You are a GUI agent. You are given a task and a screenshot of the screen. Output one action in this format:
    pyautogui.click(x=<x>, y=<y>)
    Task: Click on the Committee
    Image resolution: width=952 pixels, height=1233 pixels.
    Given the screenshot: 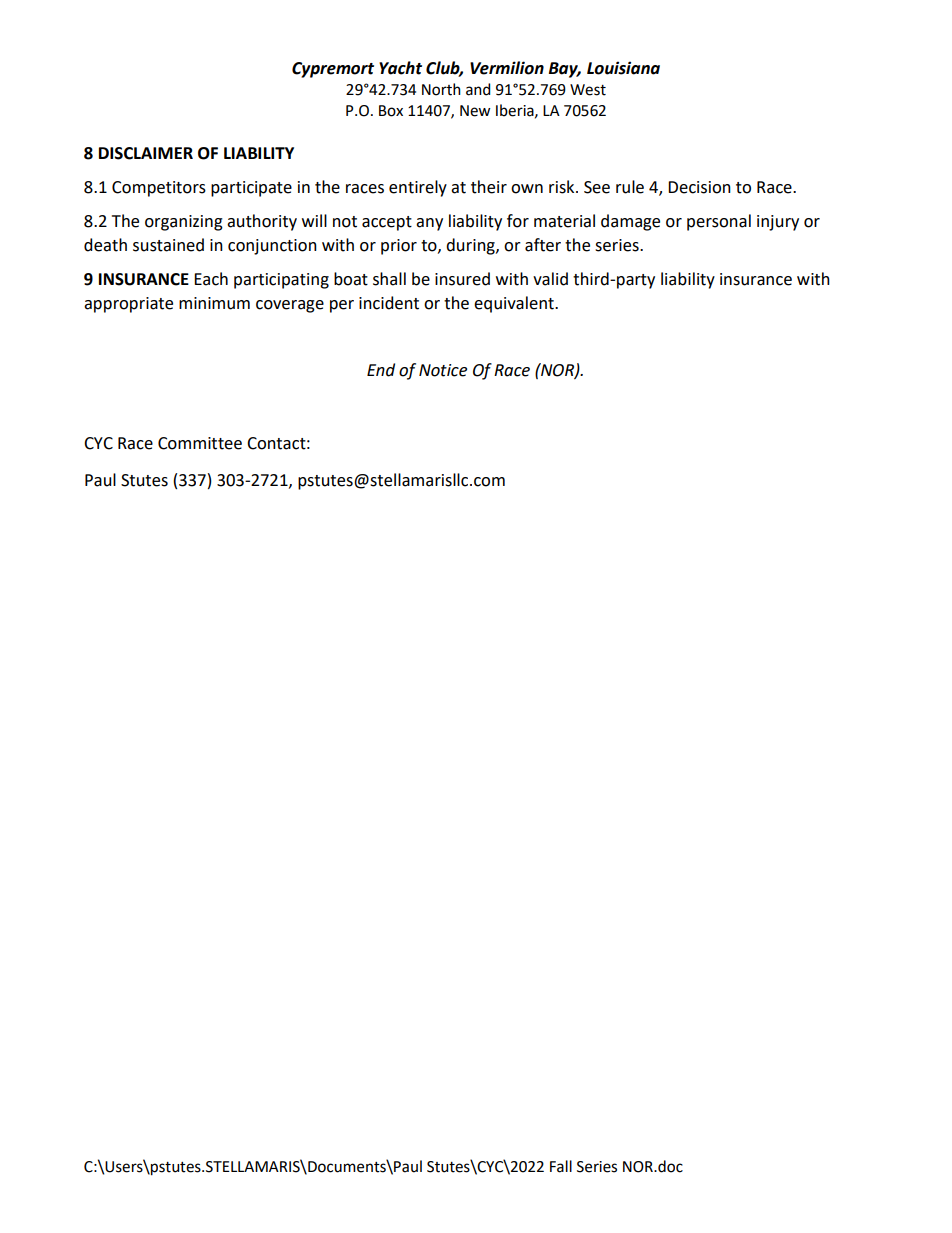 What is the action you would take?
    pyautogui.click(x=200, y=443)
